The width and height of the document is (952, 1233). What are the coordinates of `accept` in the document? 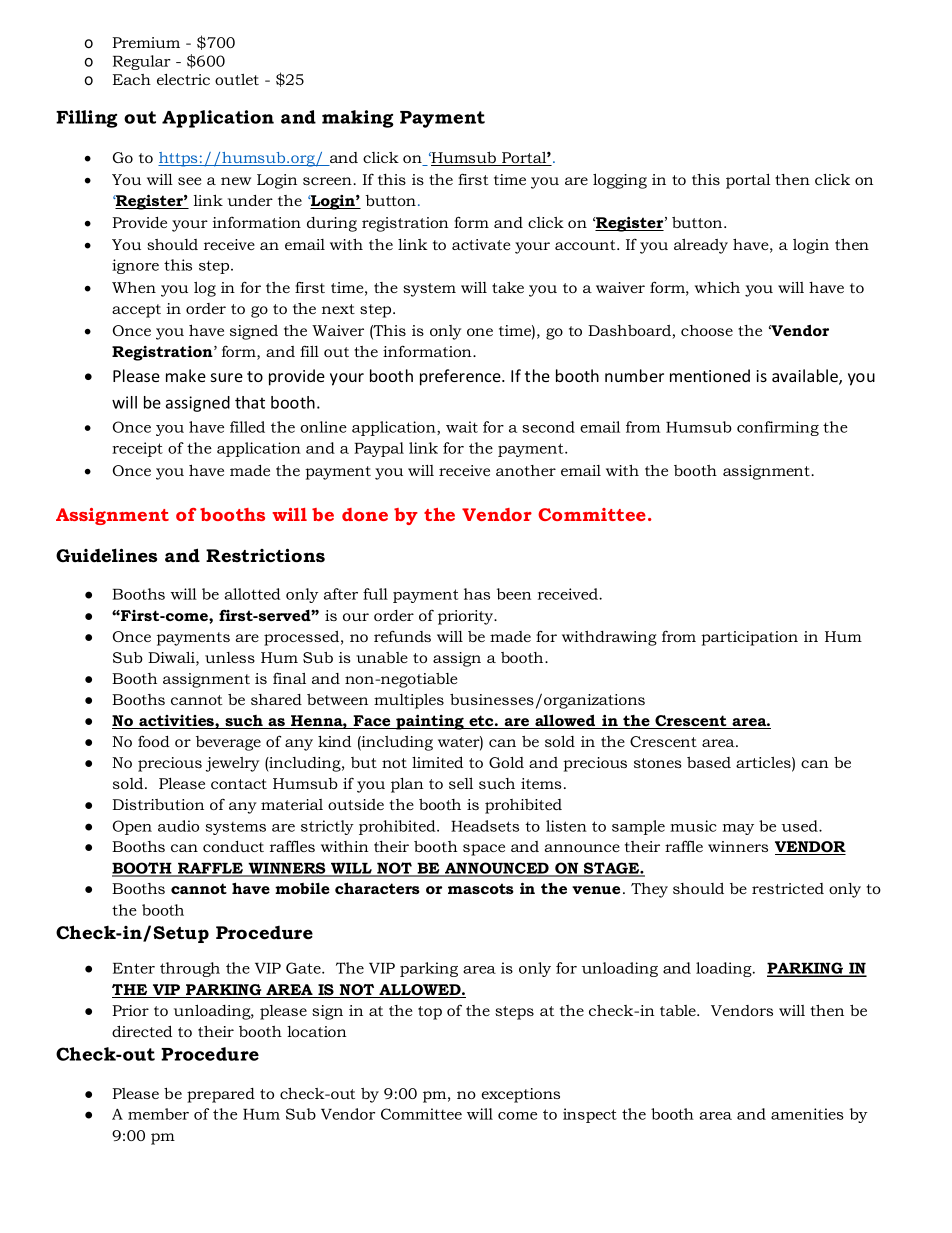 It's located at (136, 311).
